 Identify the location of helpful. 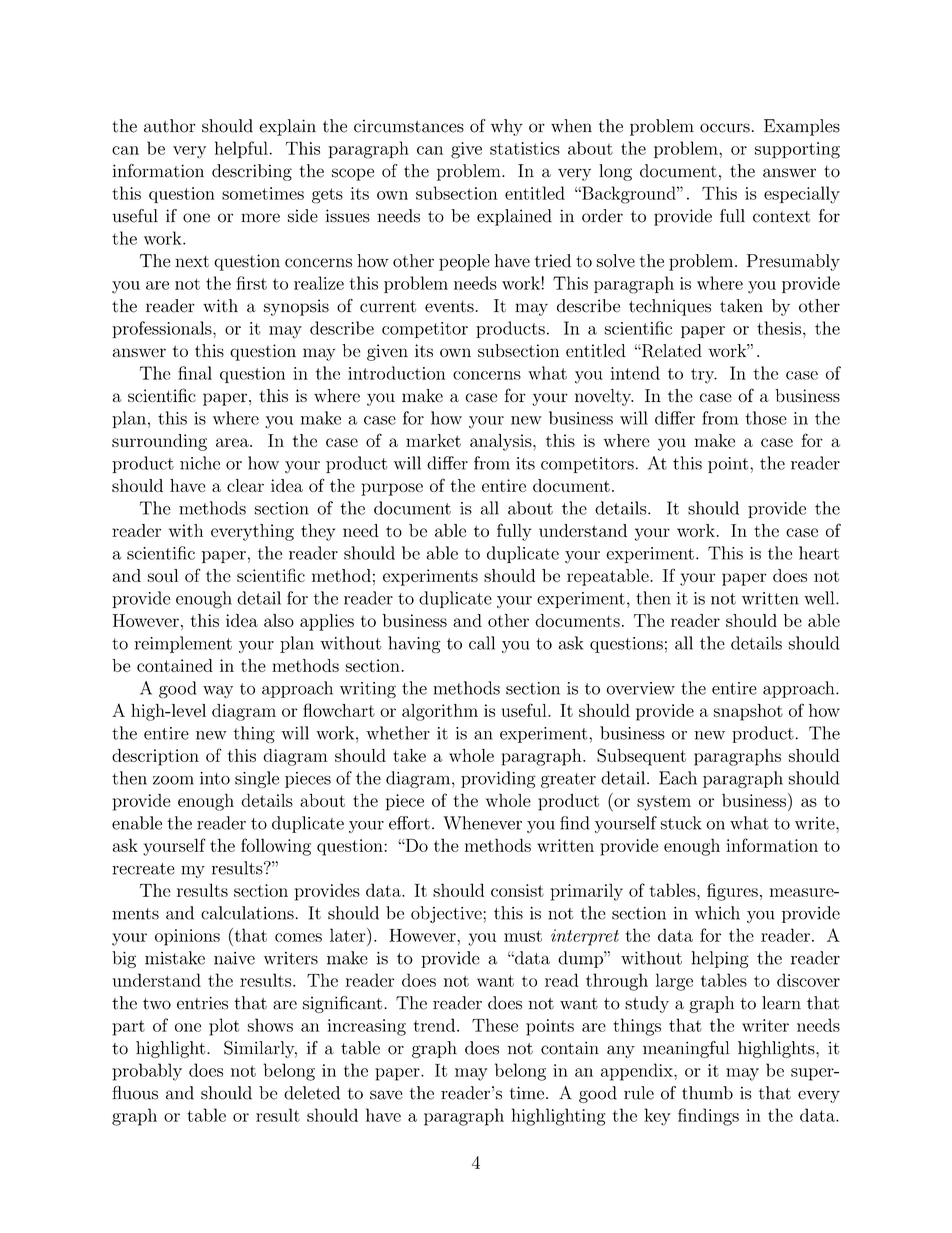
(241, 149).
